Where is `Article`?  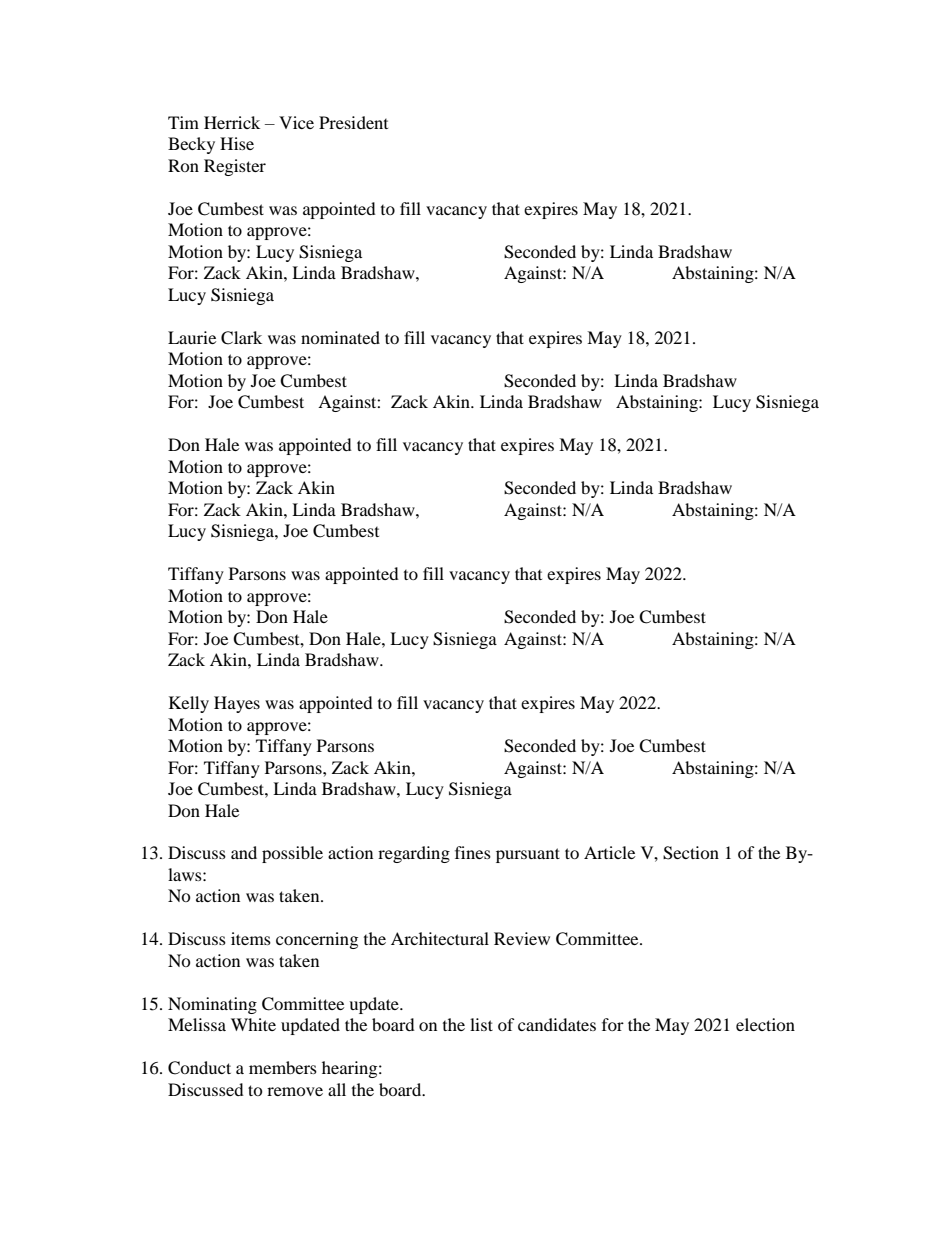 Article is located at coordinates (609, 852).
